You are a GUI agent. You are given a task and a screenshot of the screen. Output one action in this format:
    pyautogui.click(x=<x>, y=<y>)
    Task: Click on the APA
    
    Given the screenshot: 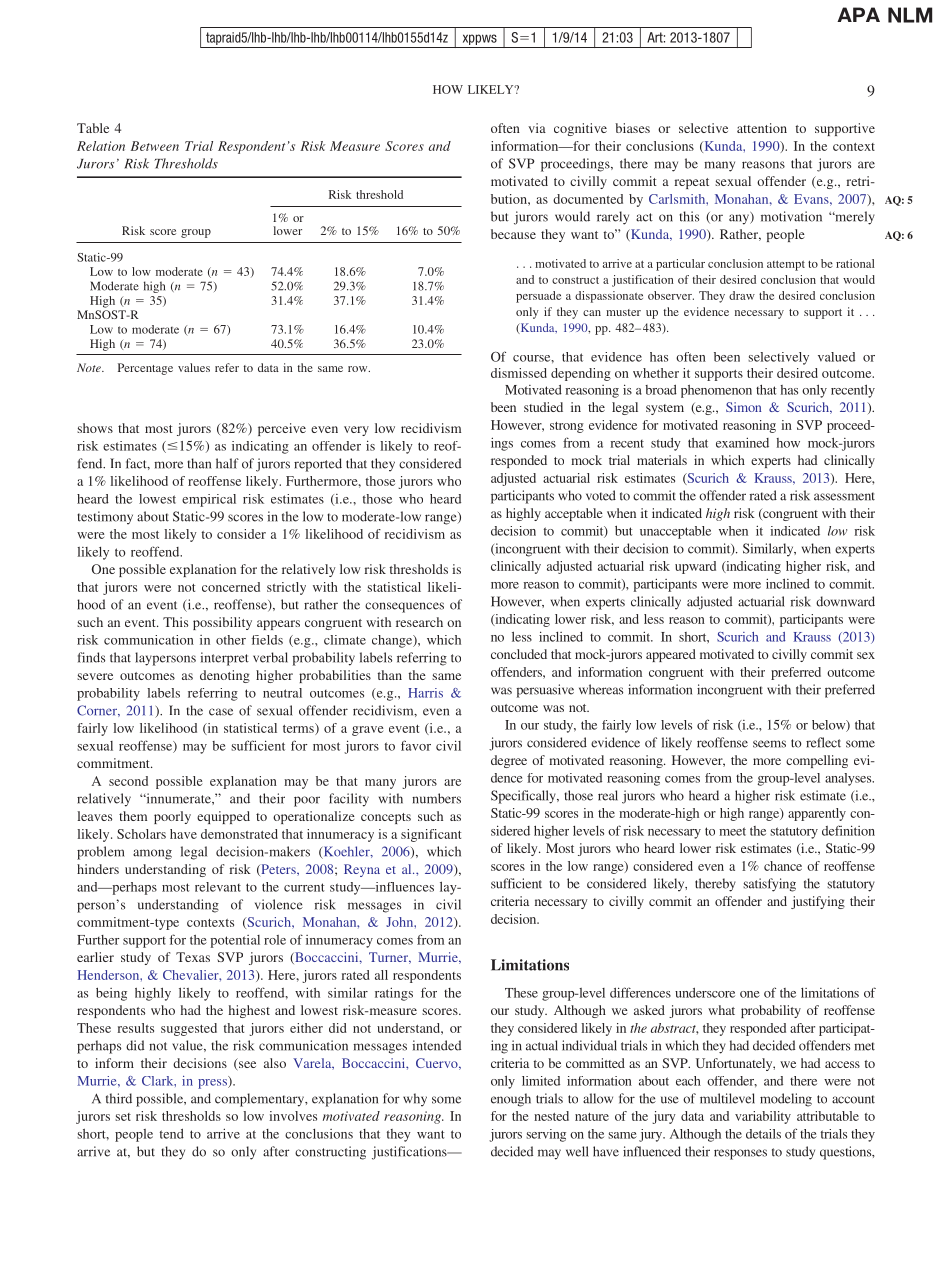 What is the action you would take?
    pyautogui.click(x=858, y=14)
